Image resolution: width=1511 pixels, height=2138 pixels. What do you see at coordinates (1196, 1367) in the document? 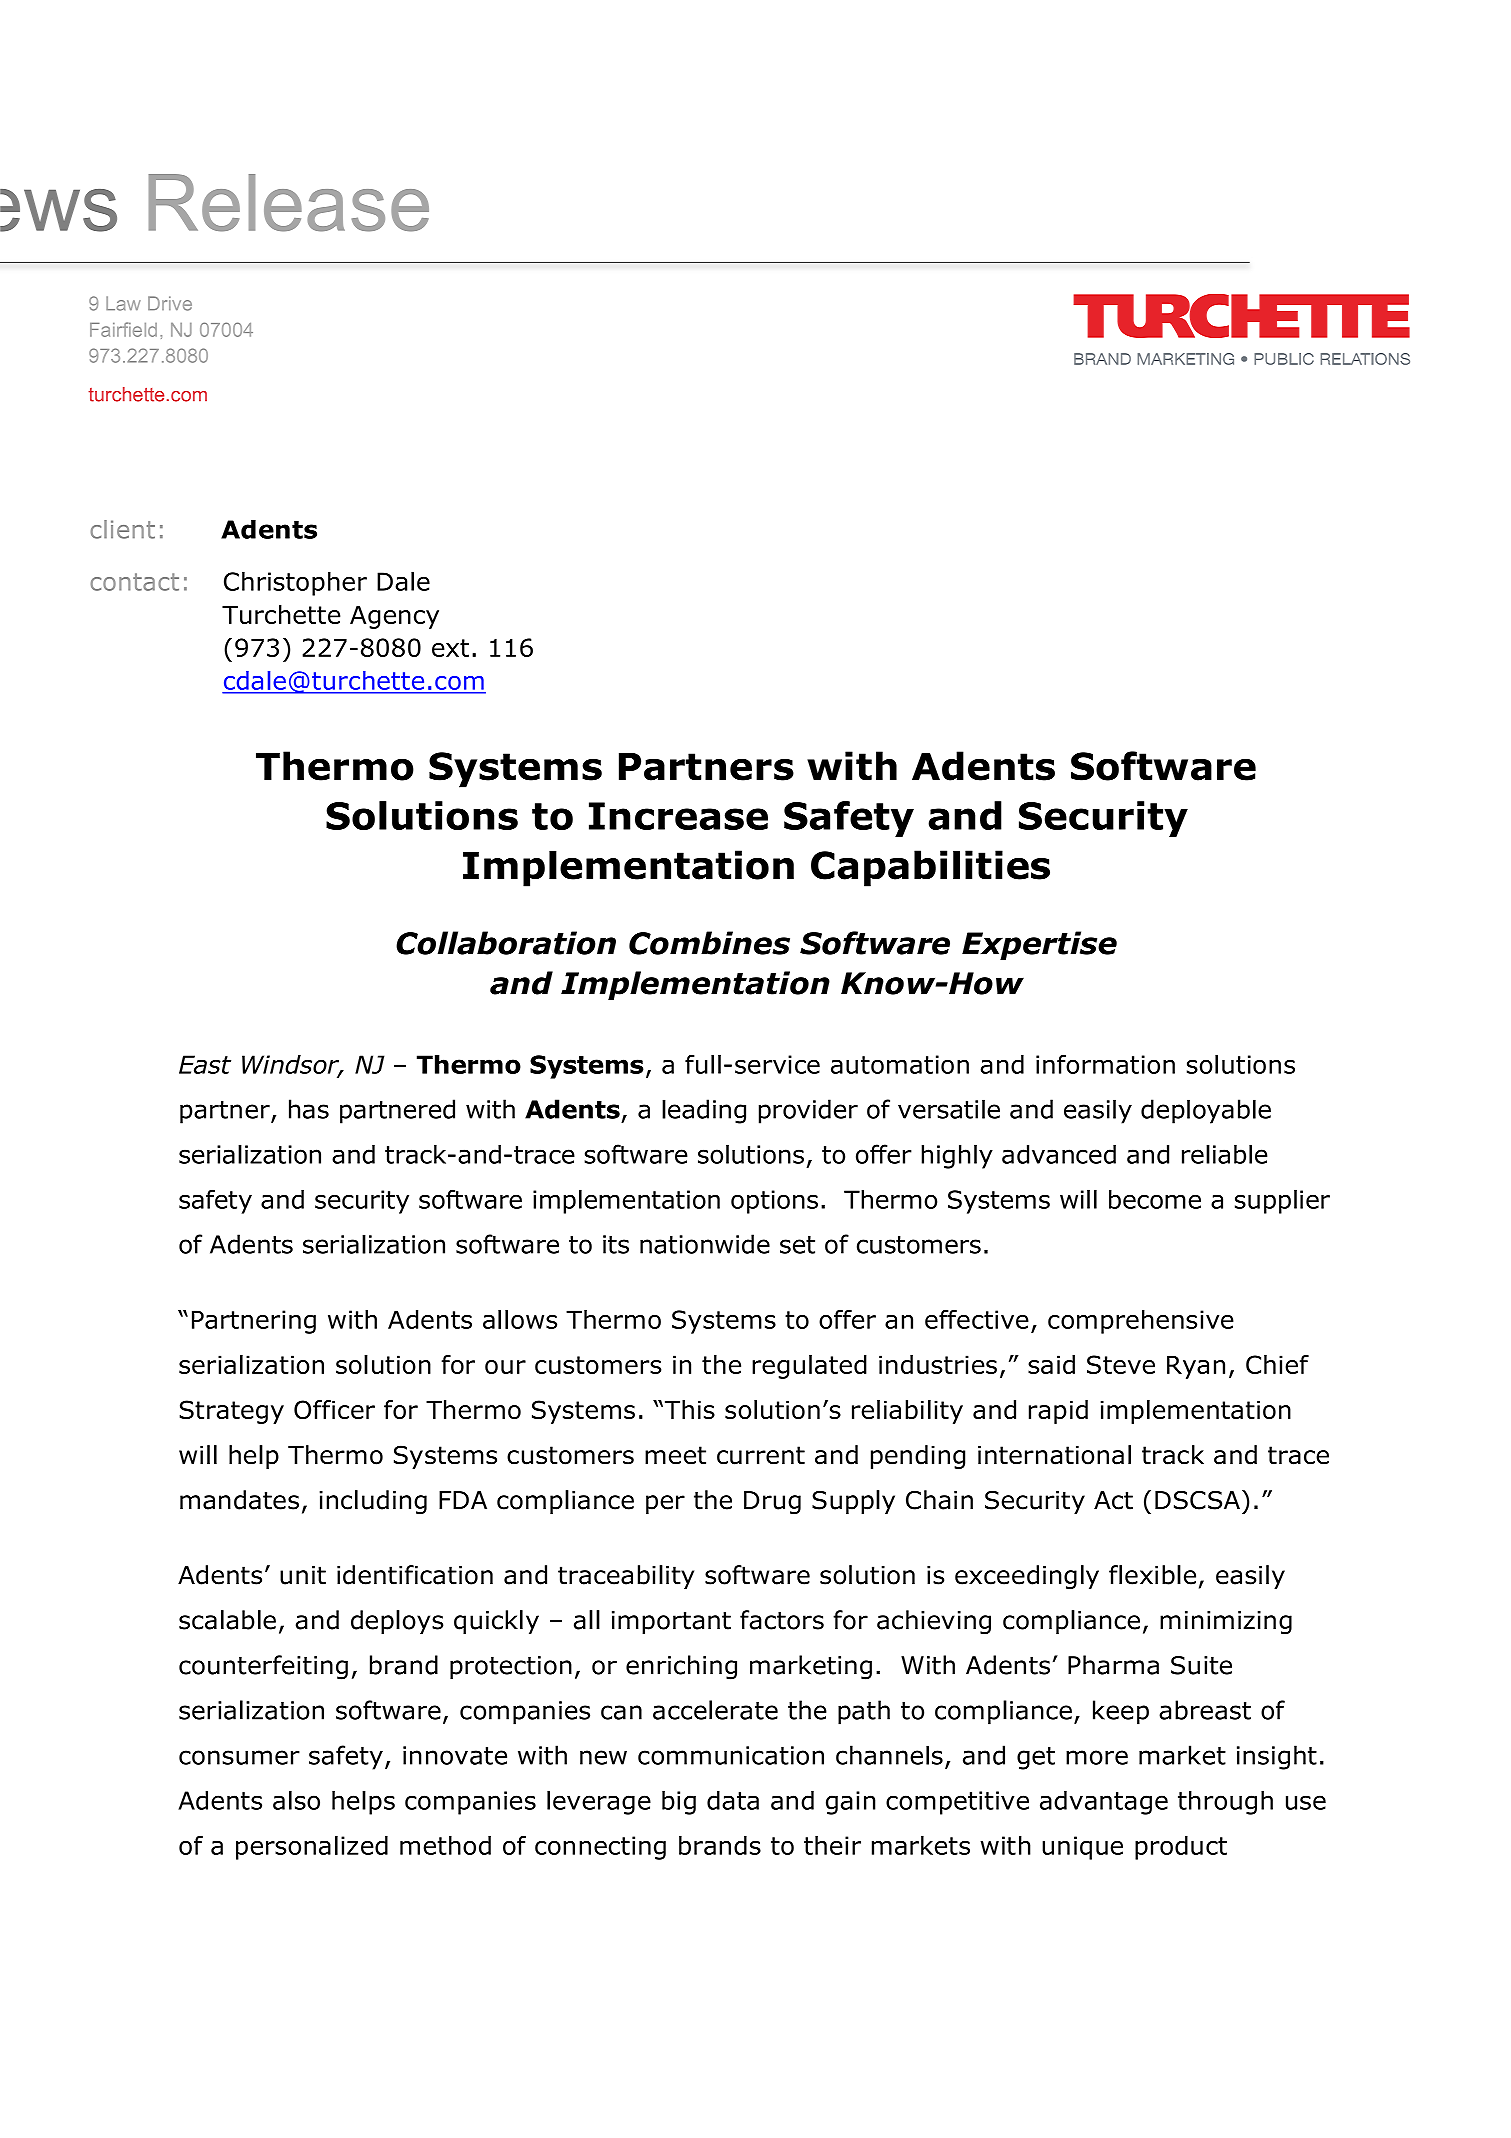
I see `Ryan` at bounding box center [1196, 1367].
